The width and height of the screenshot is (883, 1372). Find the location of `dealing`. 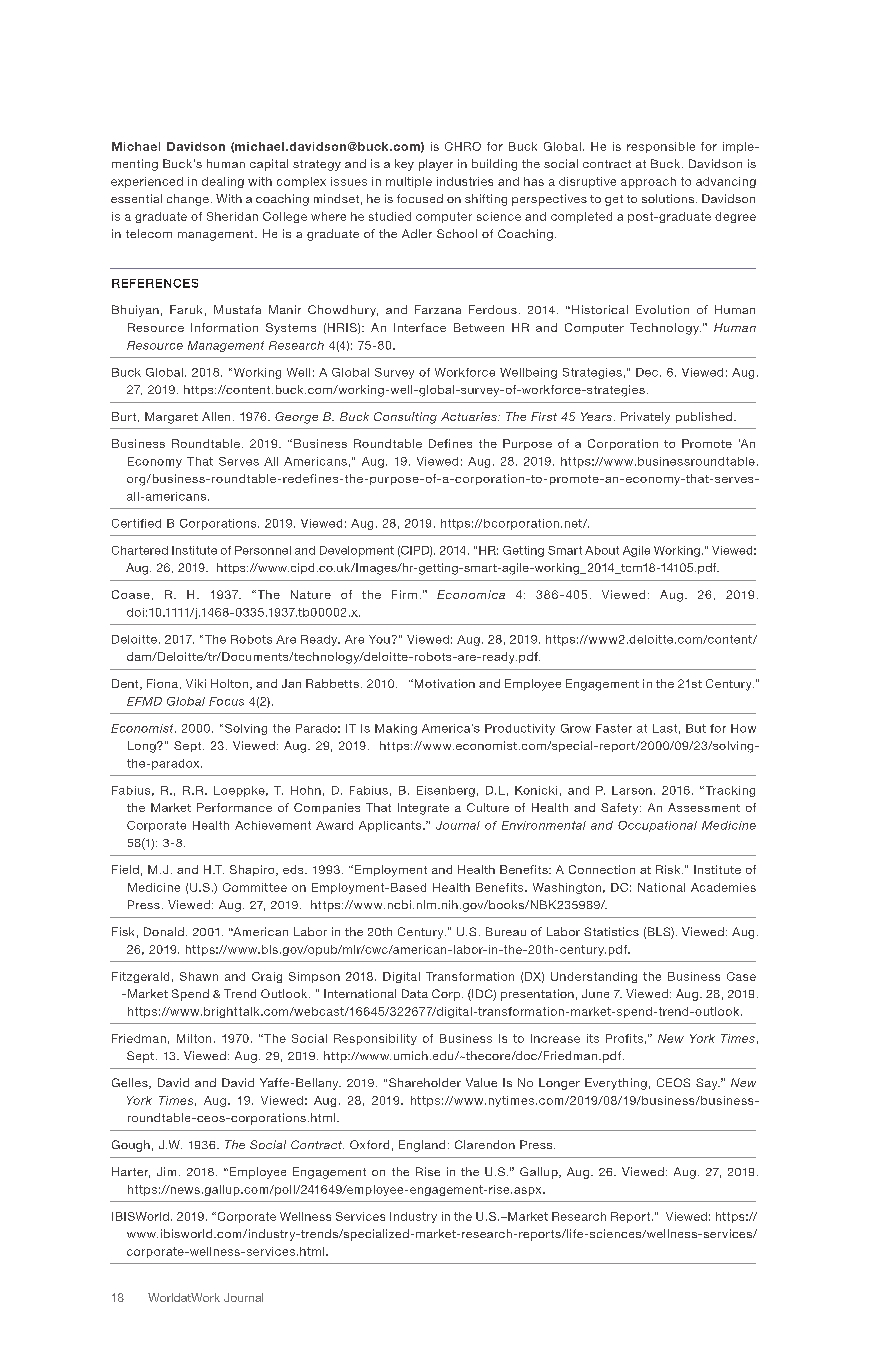

dealing is located at coordinates (223, 182).
